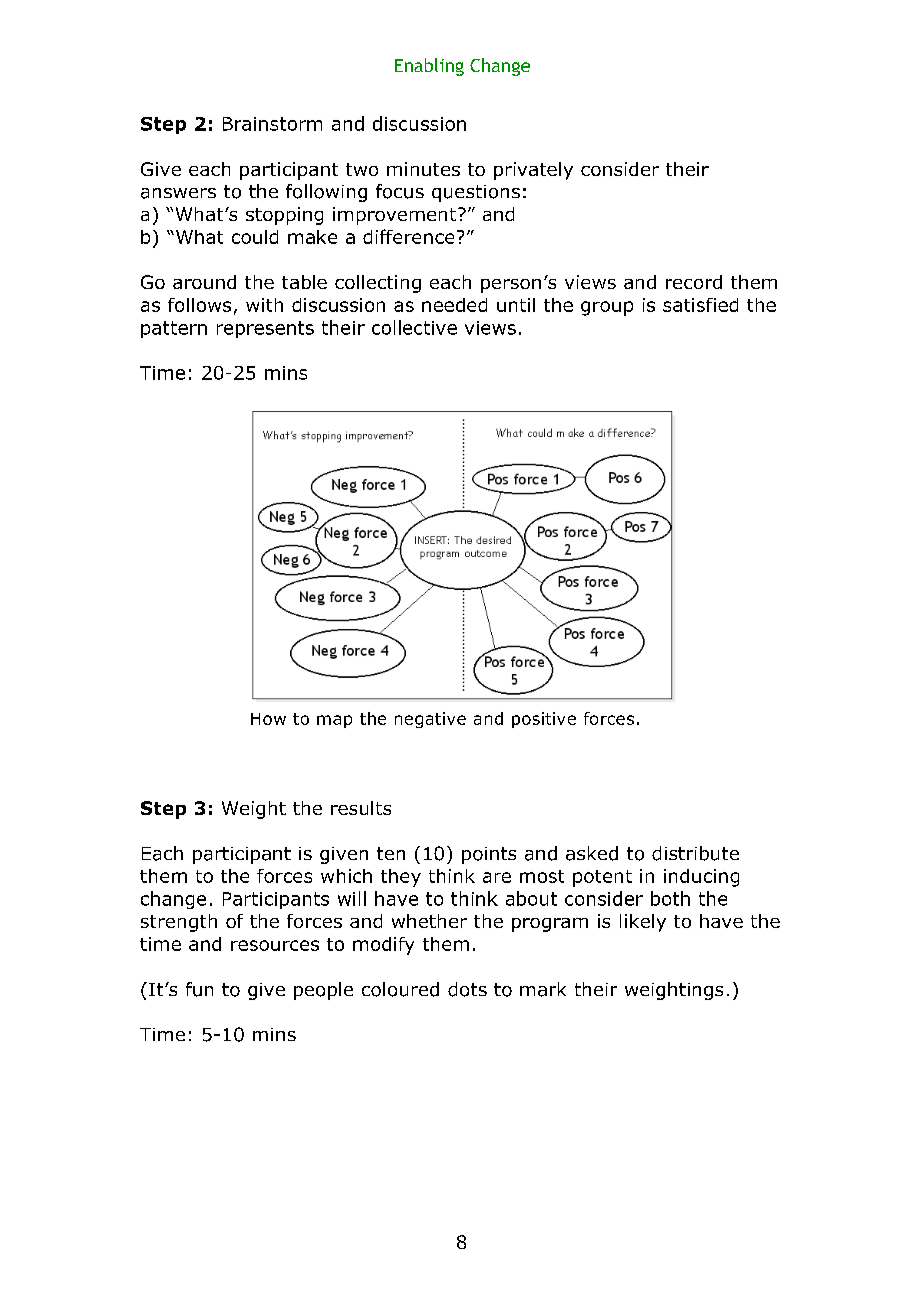 This image has height=1308, width=924. What do you see at coordinates (275, 945) in the image?
I see `resources` at bounding box center [275, 945].
